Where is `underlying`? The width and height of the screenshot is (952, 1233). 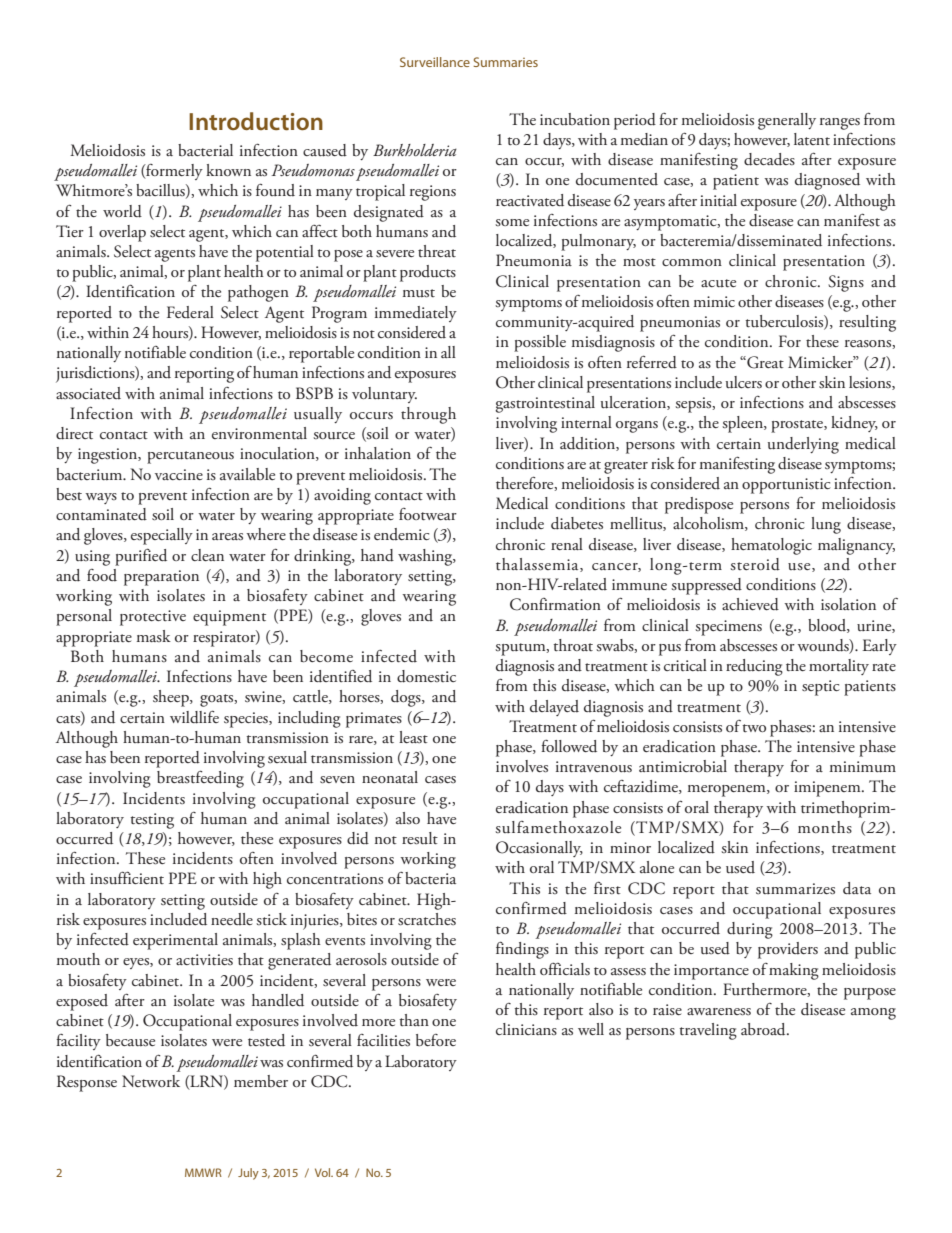 underlying is located at coordinates (803, 445).
